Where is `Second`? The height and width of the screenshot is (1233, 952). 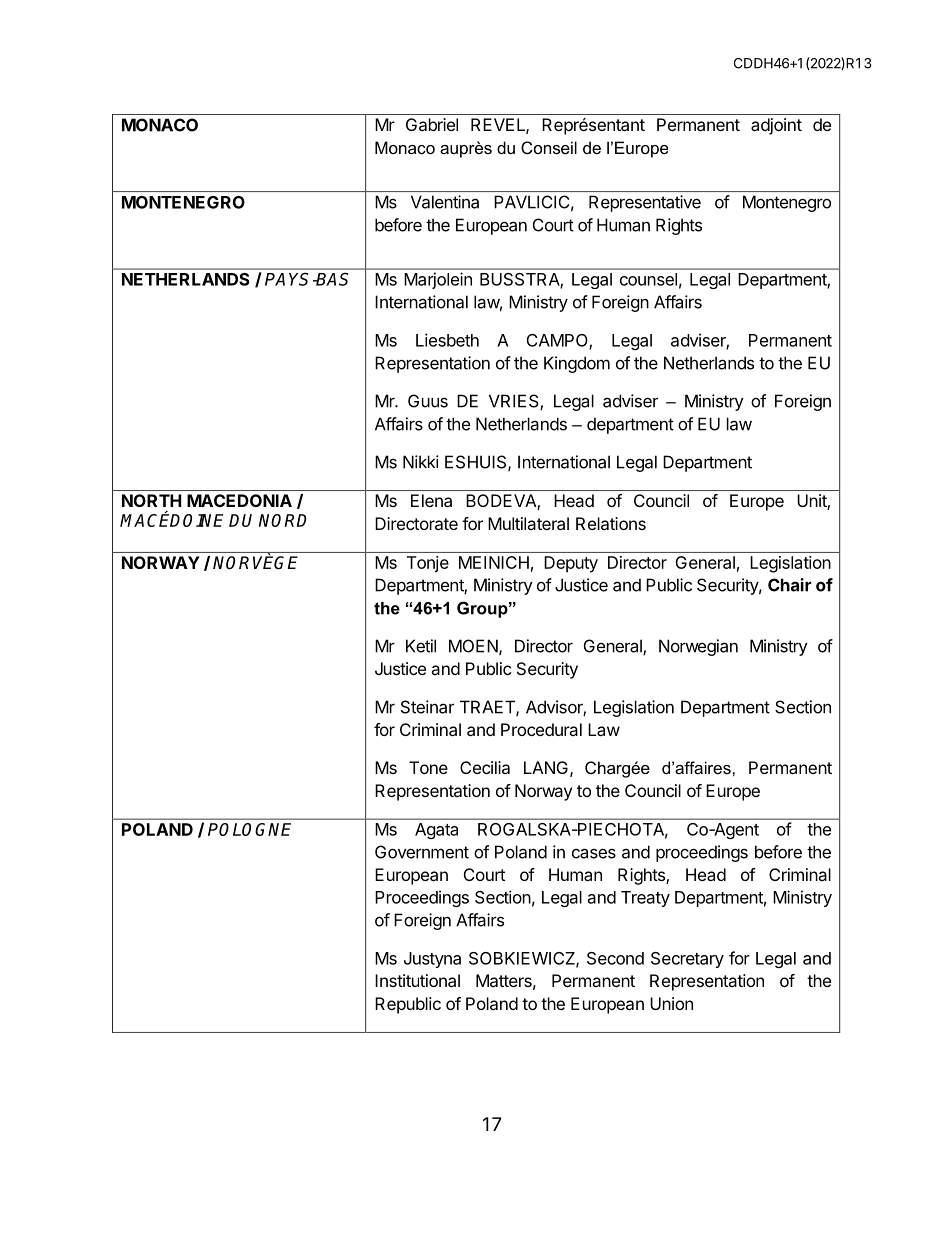
Second is located at coordinates (615, 958).
